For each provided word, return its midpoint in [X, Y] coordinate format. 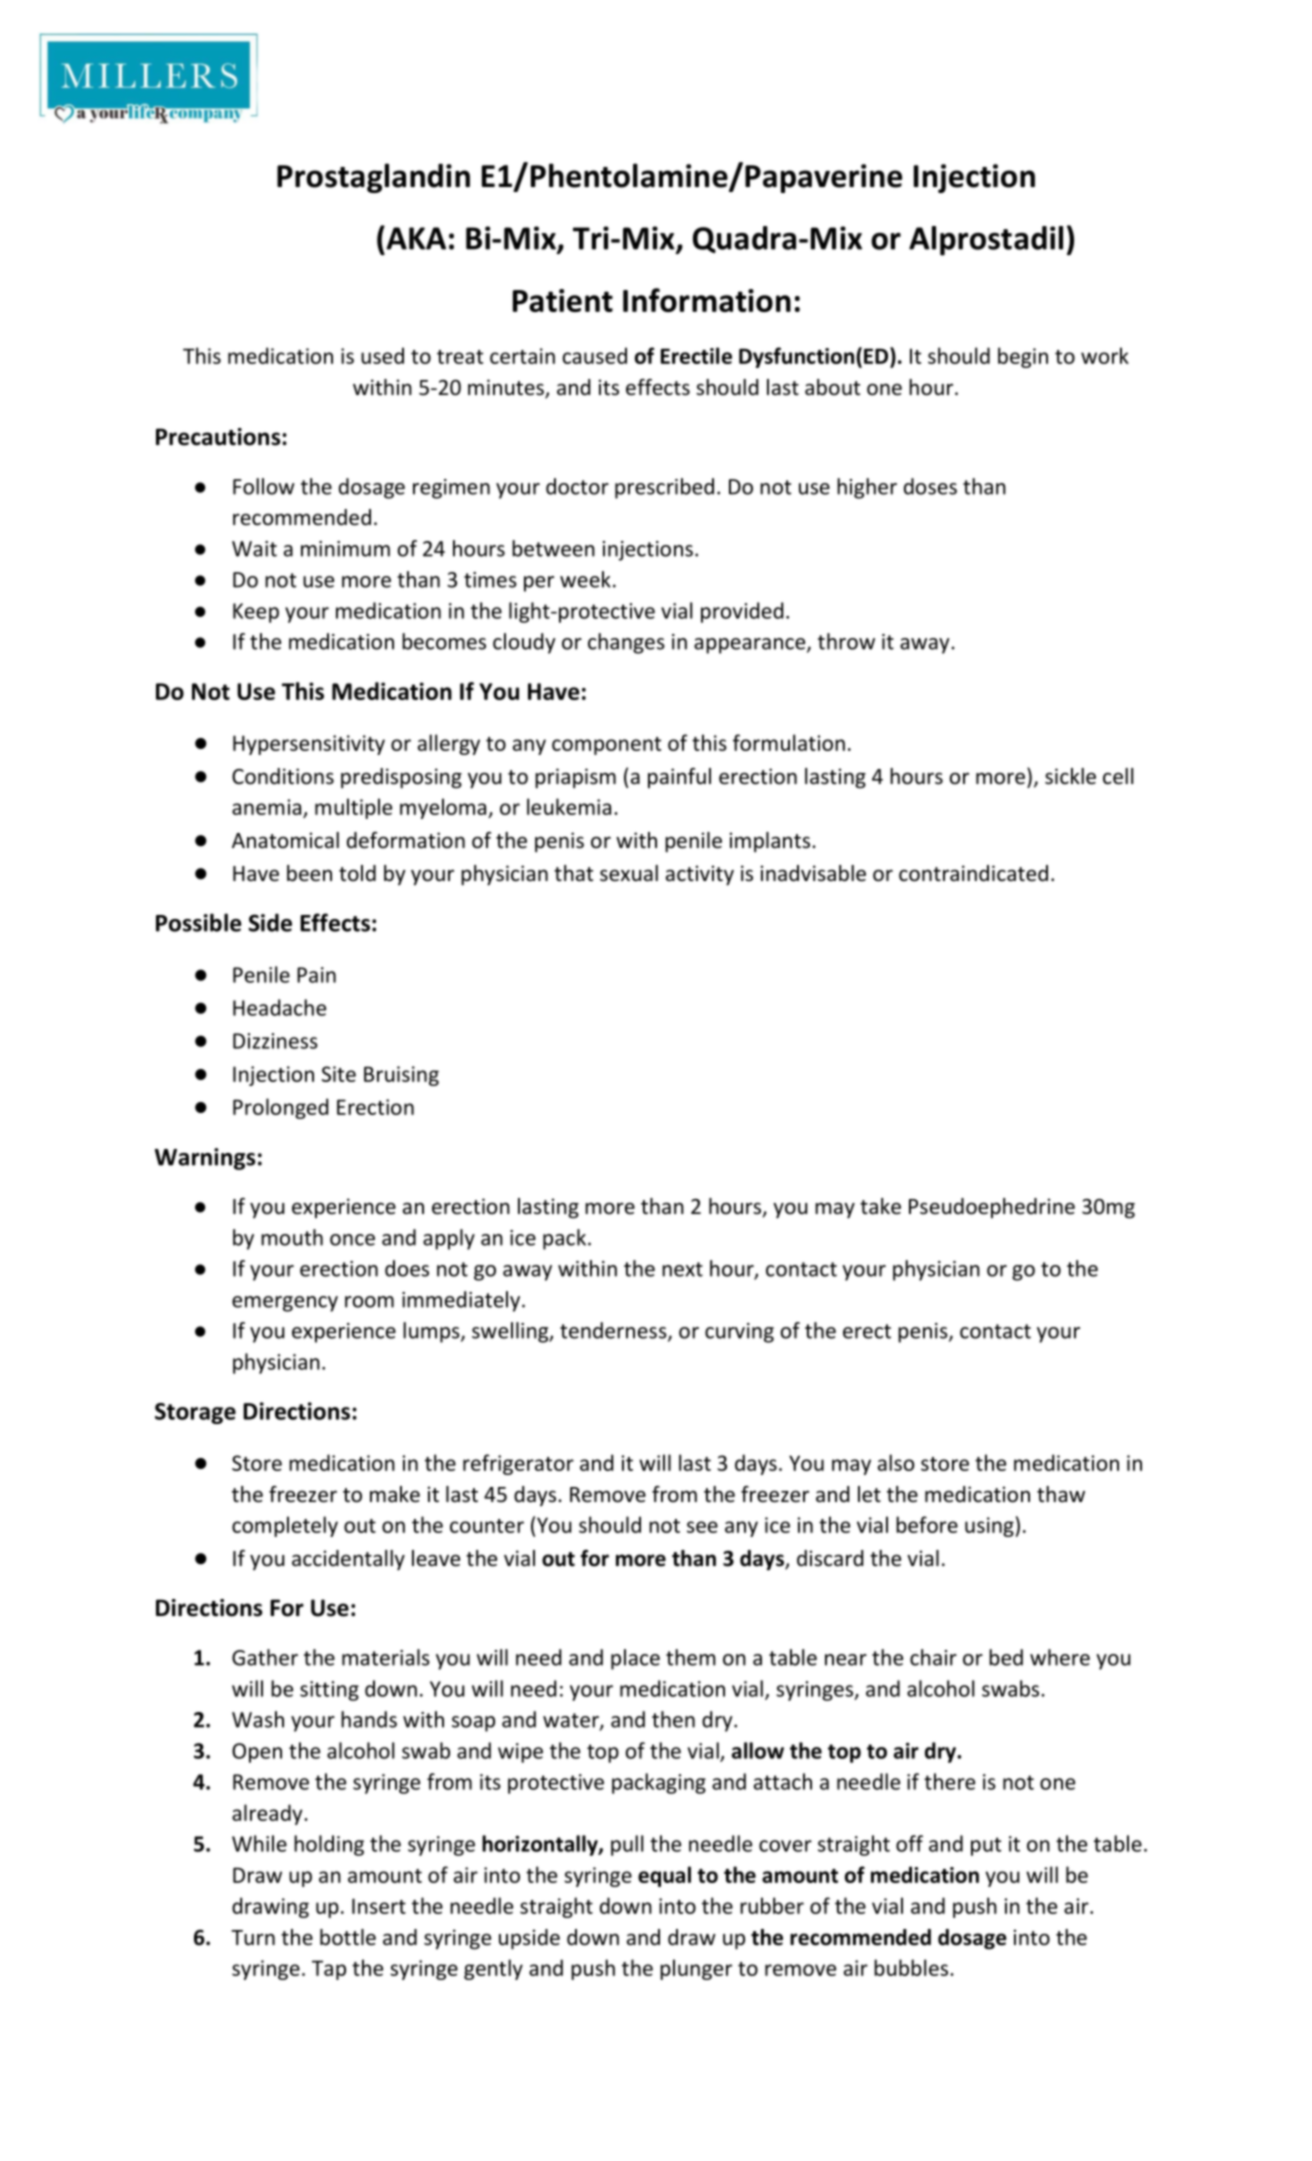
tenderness [614, 1331]
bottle [348, 1937]
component [606, 746]
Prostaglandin [373, 178]
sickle [1070, 776]
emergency [285, 1304]
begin [1023, 357]
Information [707, 300]
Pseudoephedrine [992, 1208]
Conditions [283, 776]
